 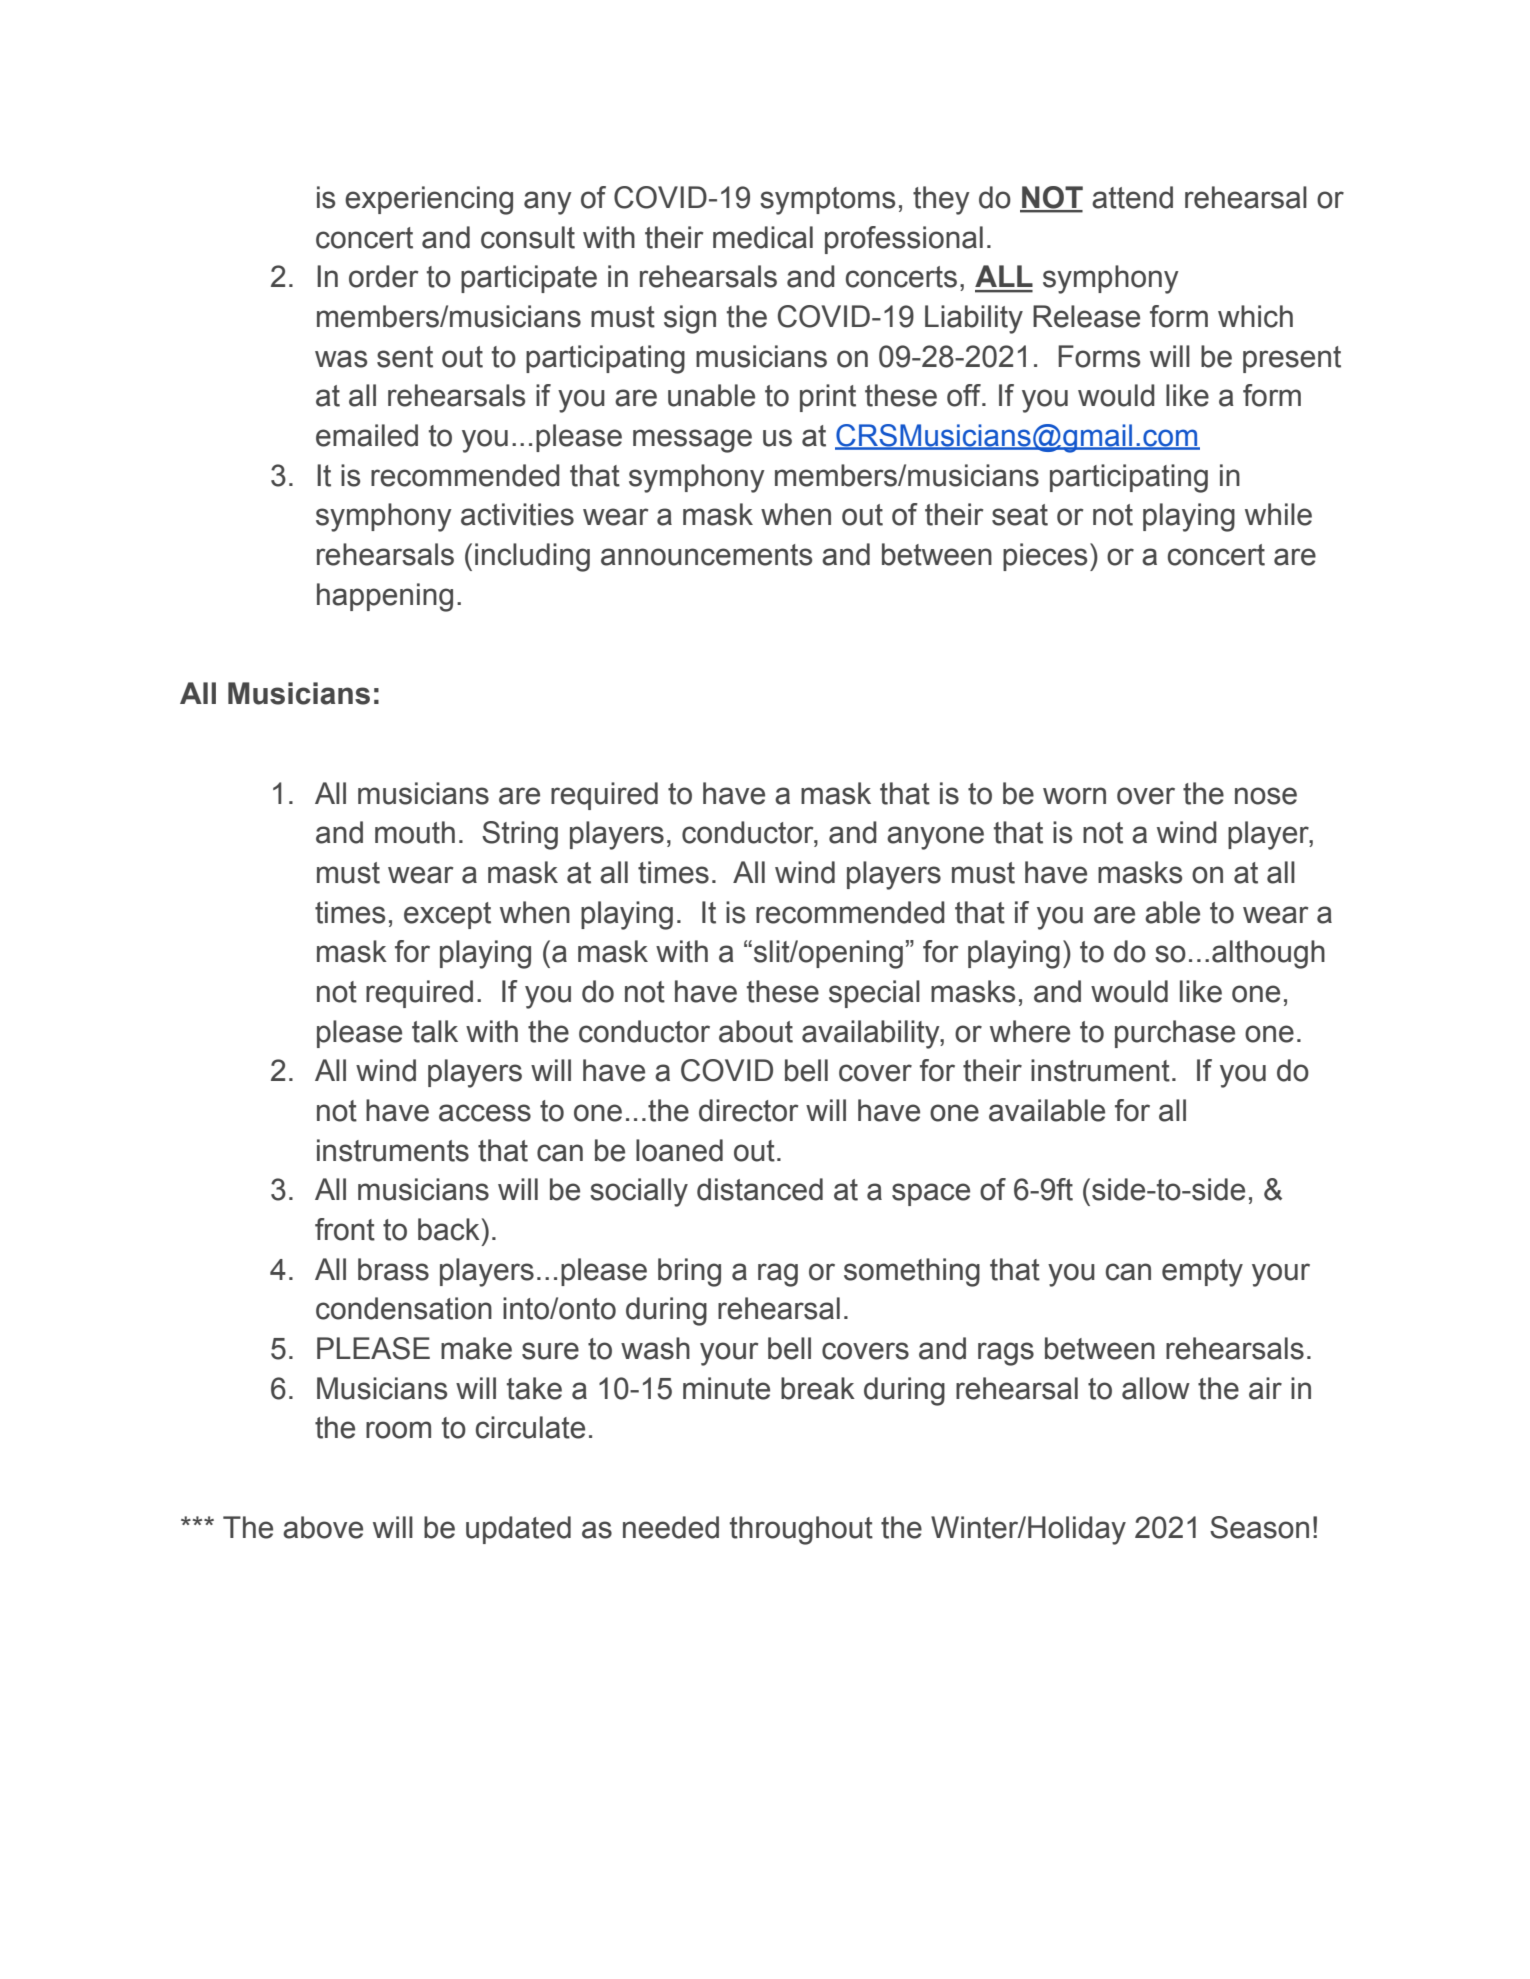 I want to click on empty, so click(x=1202, y=1273).
